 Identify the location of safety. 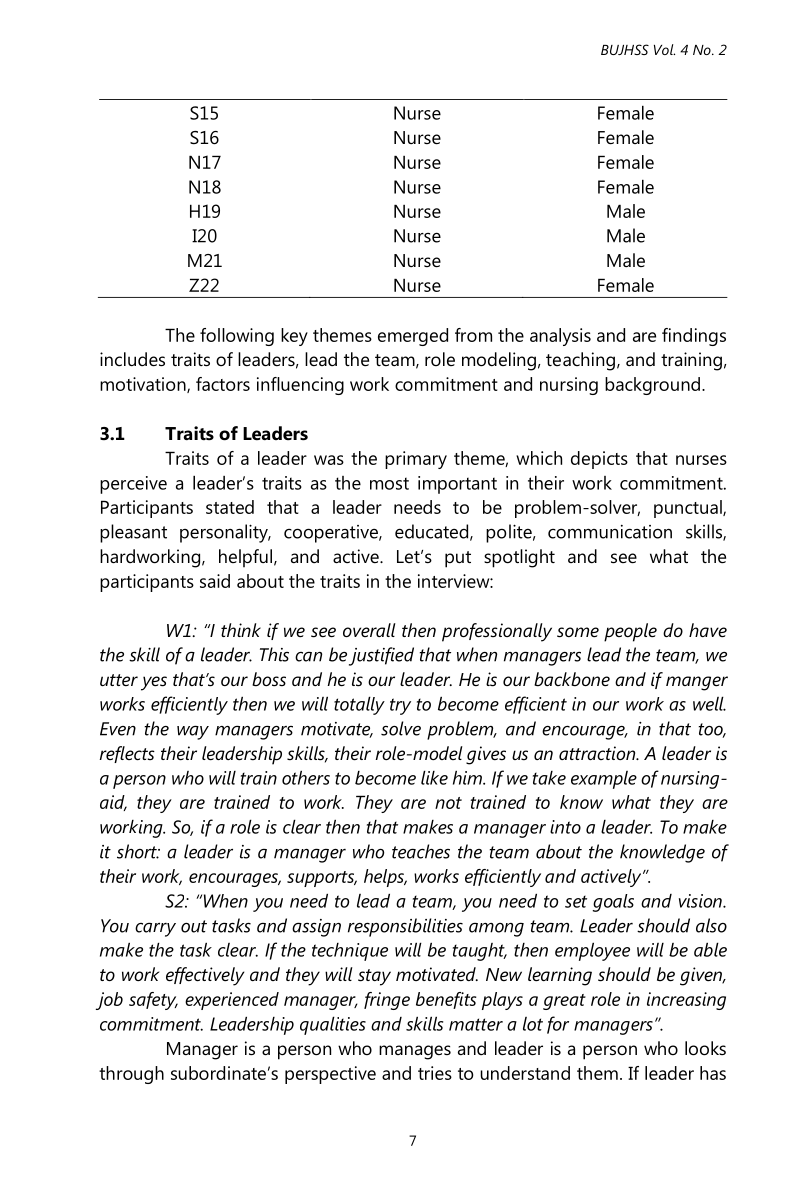
(153, 1001).
